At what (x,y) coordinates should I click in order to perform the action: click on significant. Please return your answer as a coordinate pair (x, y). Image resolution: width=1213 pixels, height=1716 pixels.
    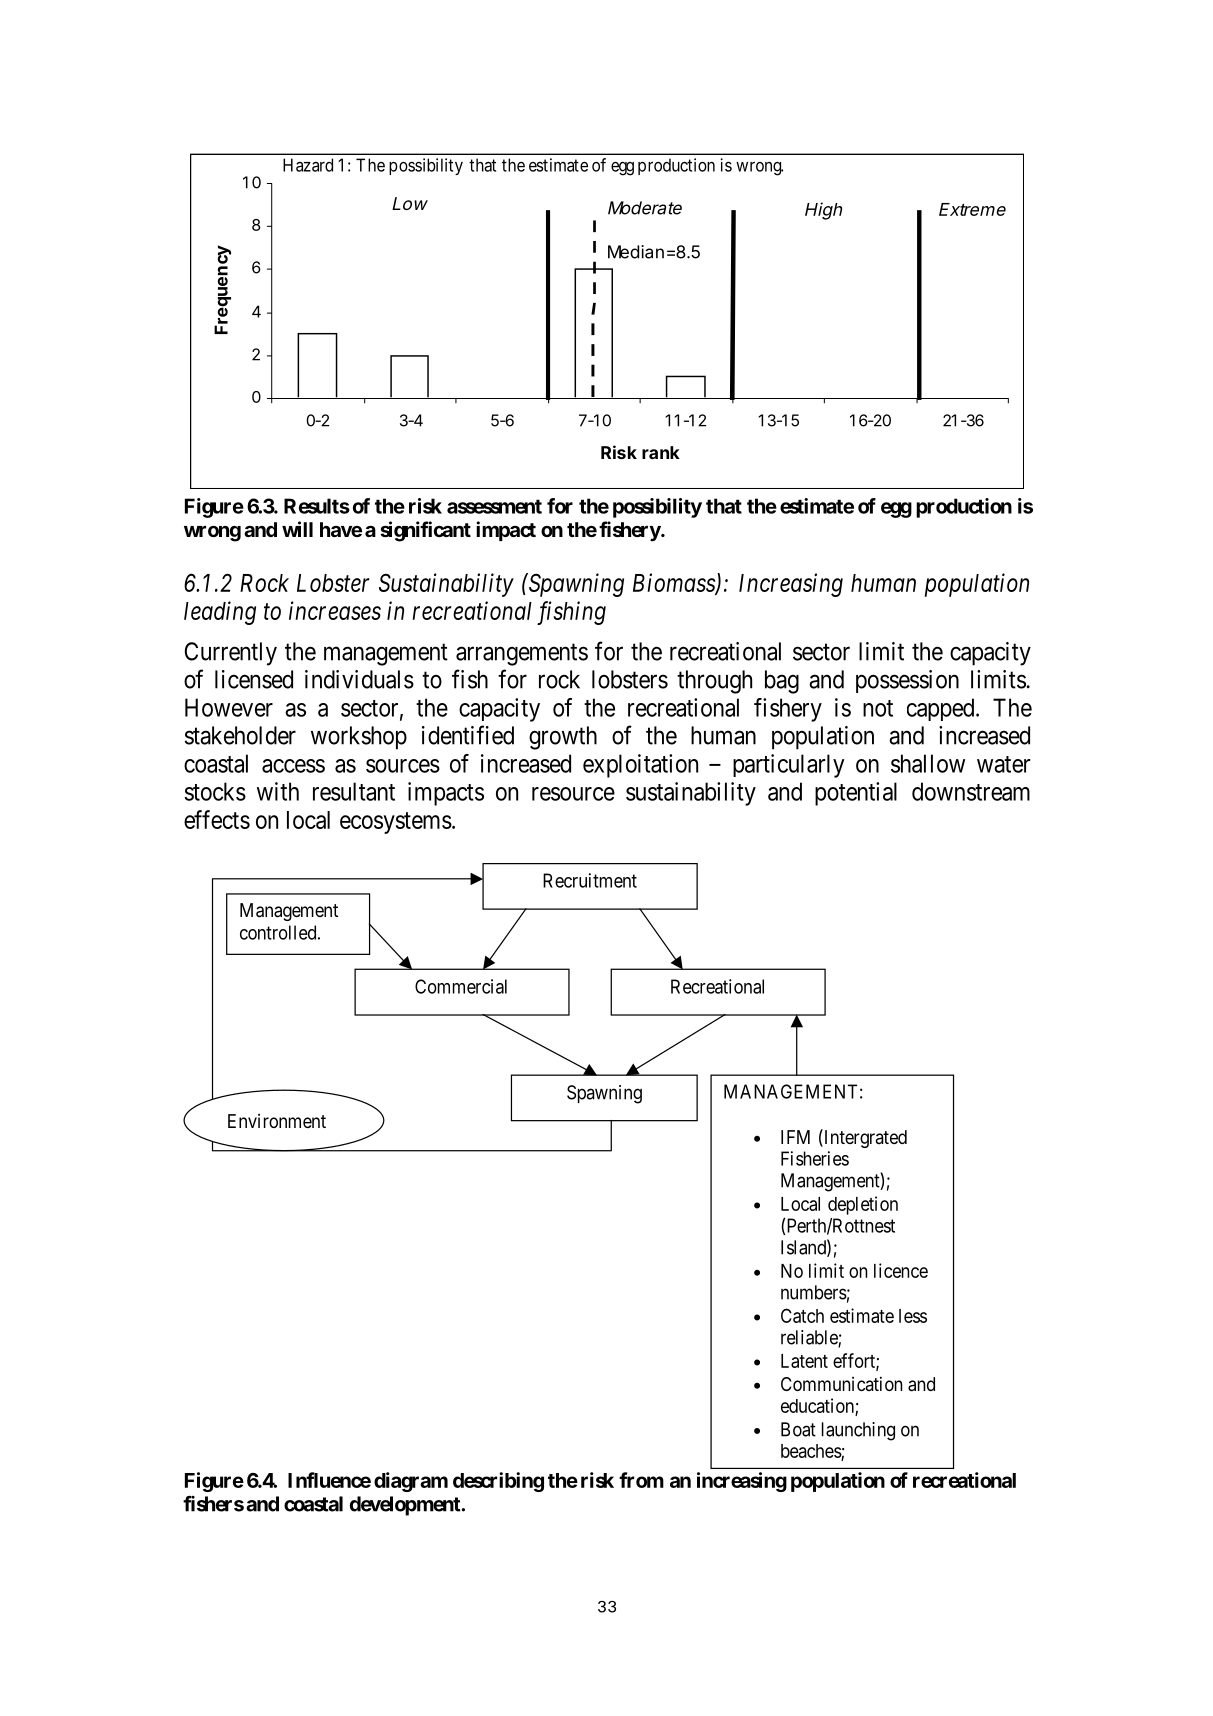
    Looking at the image, I should click on (425, 531).
